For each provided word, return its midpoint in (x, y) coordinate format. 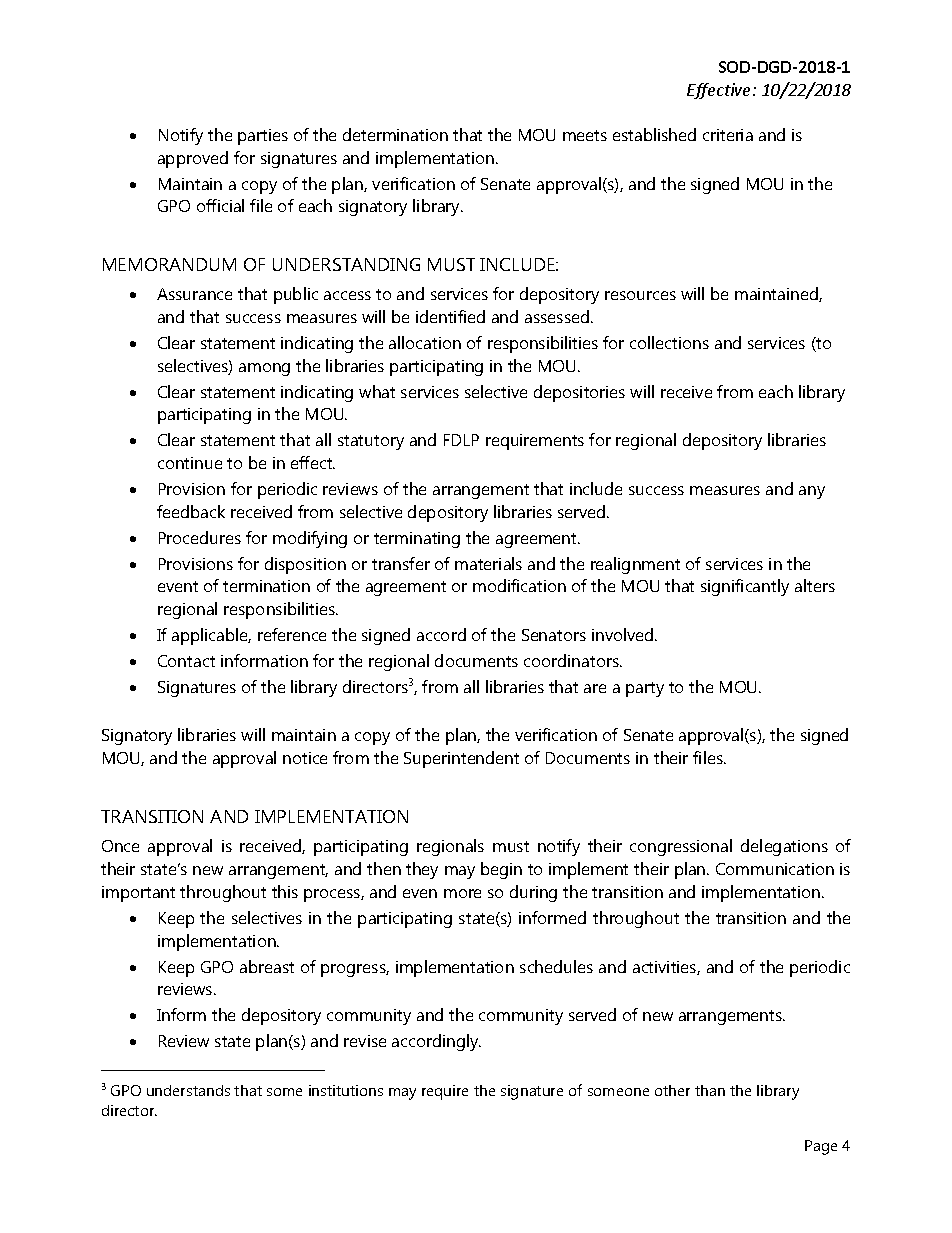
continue (190, 463)
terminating (417, 540)
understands (188, 1090)
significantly (745, 587)
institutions (346, 1090)
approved (193, 159)
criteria (728, 135)
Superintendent (461, 759)
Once (120, 846)
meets (585, 135)
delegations (784, 847)
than (710, 1090)
